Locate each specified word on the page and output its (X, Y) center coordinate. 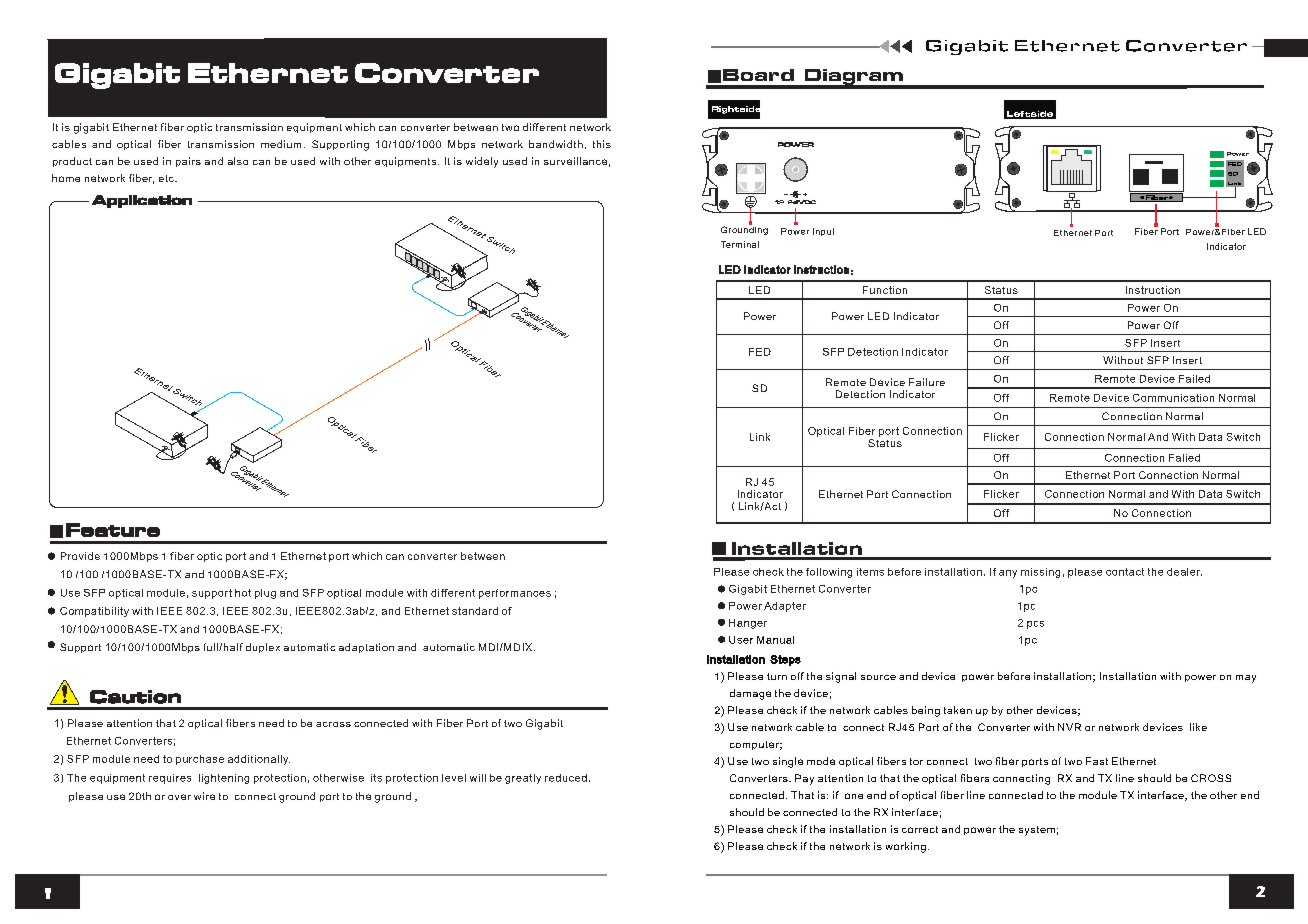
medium (281, 144)
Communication (1173, 398)
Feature (113, 530)
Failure (927, 382)
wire (204, 796)
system (1037, 831)
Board (758, 75)
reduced (566, 778)
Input (823, 232)
